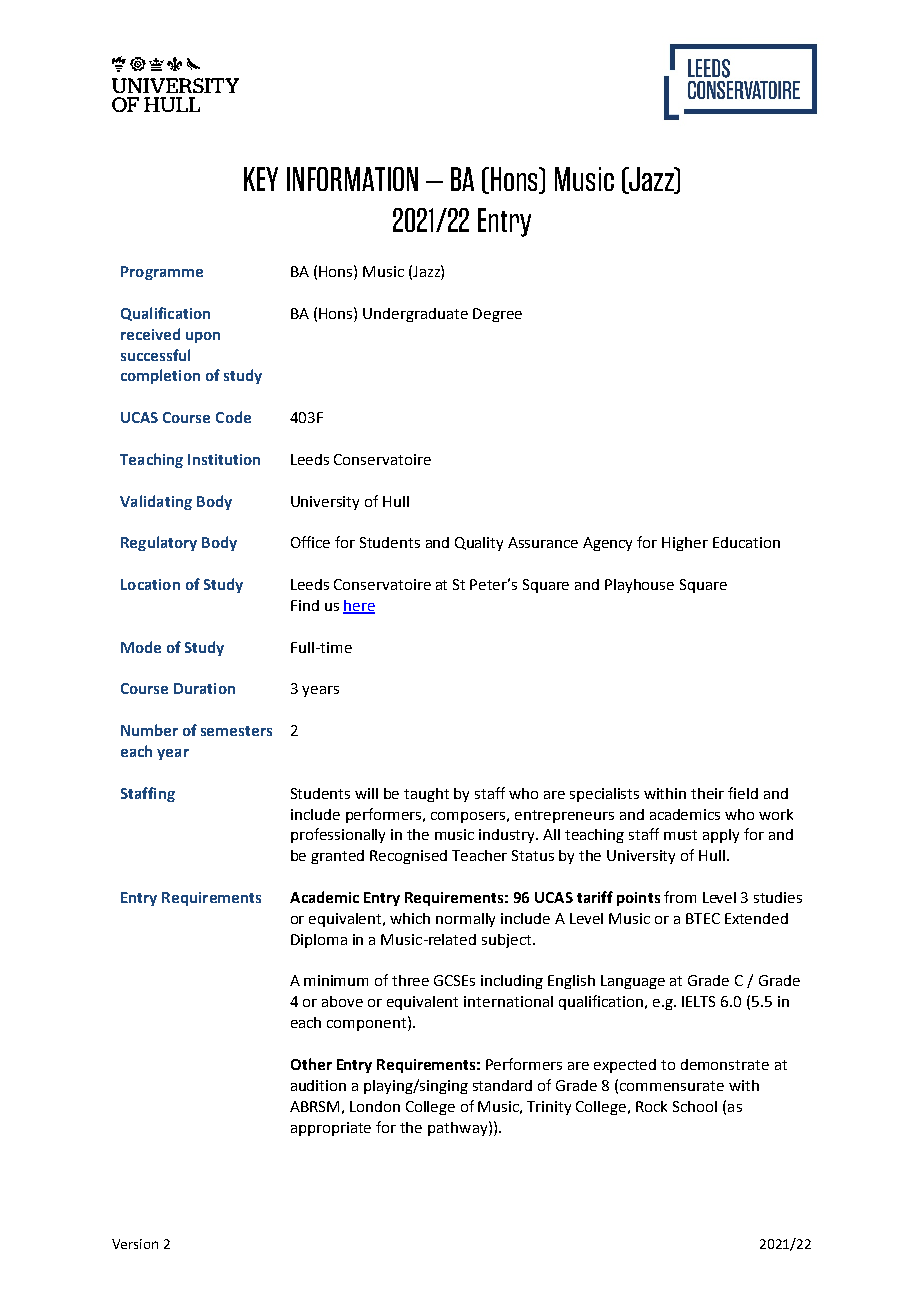 The height and width of the document is (1308, 924). I want to click on School, so click(695, 1106).
